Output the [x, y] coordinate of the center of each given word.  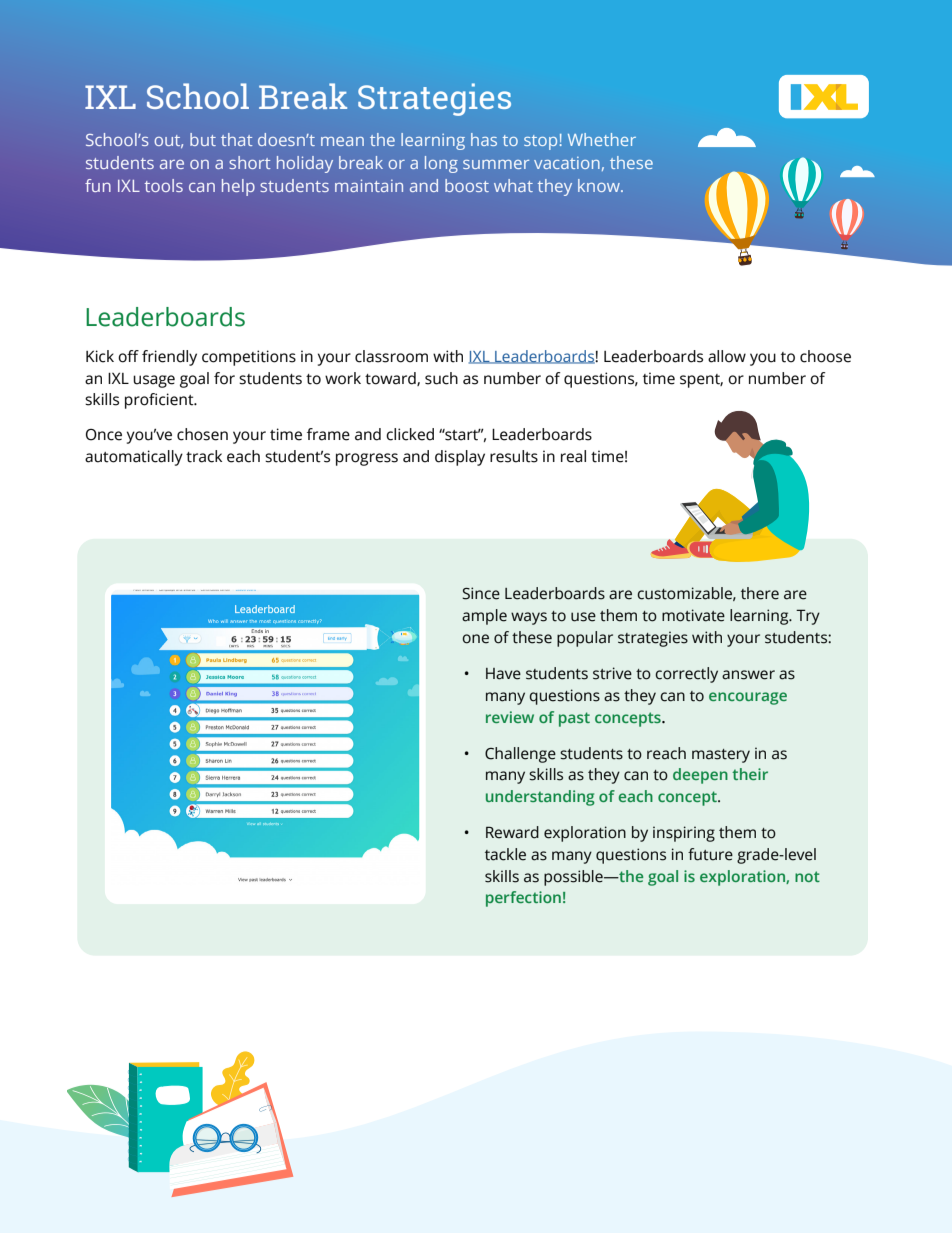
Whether [602, 139]
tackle [505, 854]
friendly [169, 358]
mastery [721, 756]
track [204, 456]
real [573, 456]
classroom [391, 356]
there [760, 593]
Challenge [520, 755]
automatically [134, 458]
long [441, 164]
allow [727, 356]
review [510, 717]
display [460, 458]
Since [481, 593]
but [203, 139]
